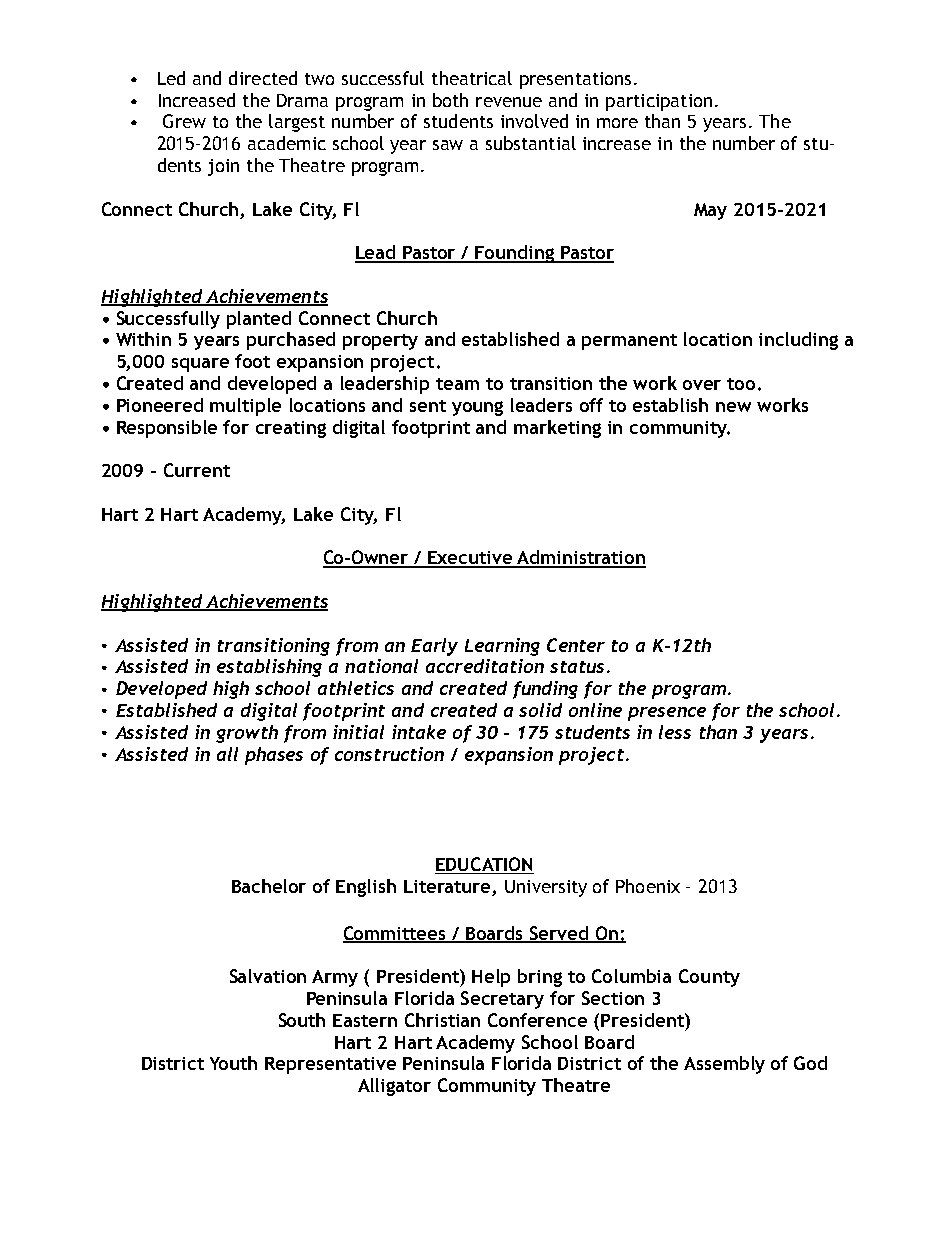 Image resolution: width=952 pixels, height=1233 pixels. I want to click on Youth, so click(233, 1063).
